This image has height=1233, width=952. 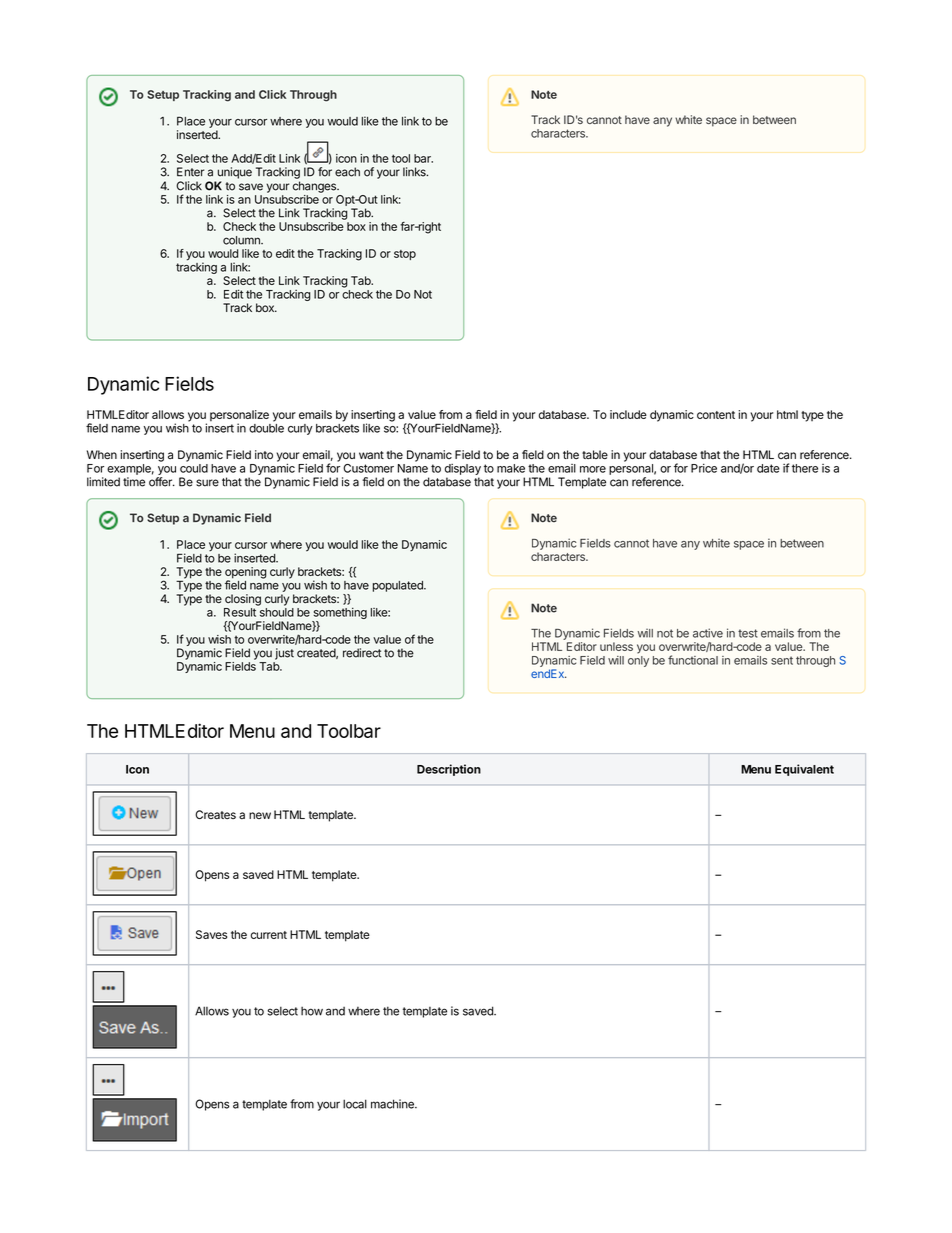 What do you see at coordinates (393, 1104) in the image?
I see `machine` at bounding box center [393, 1104].
